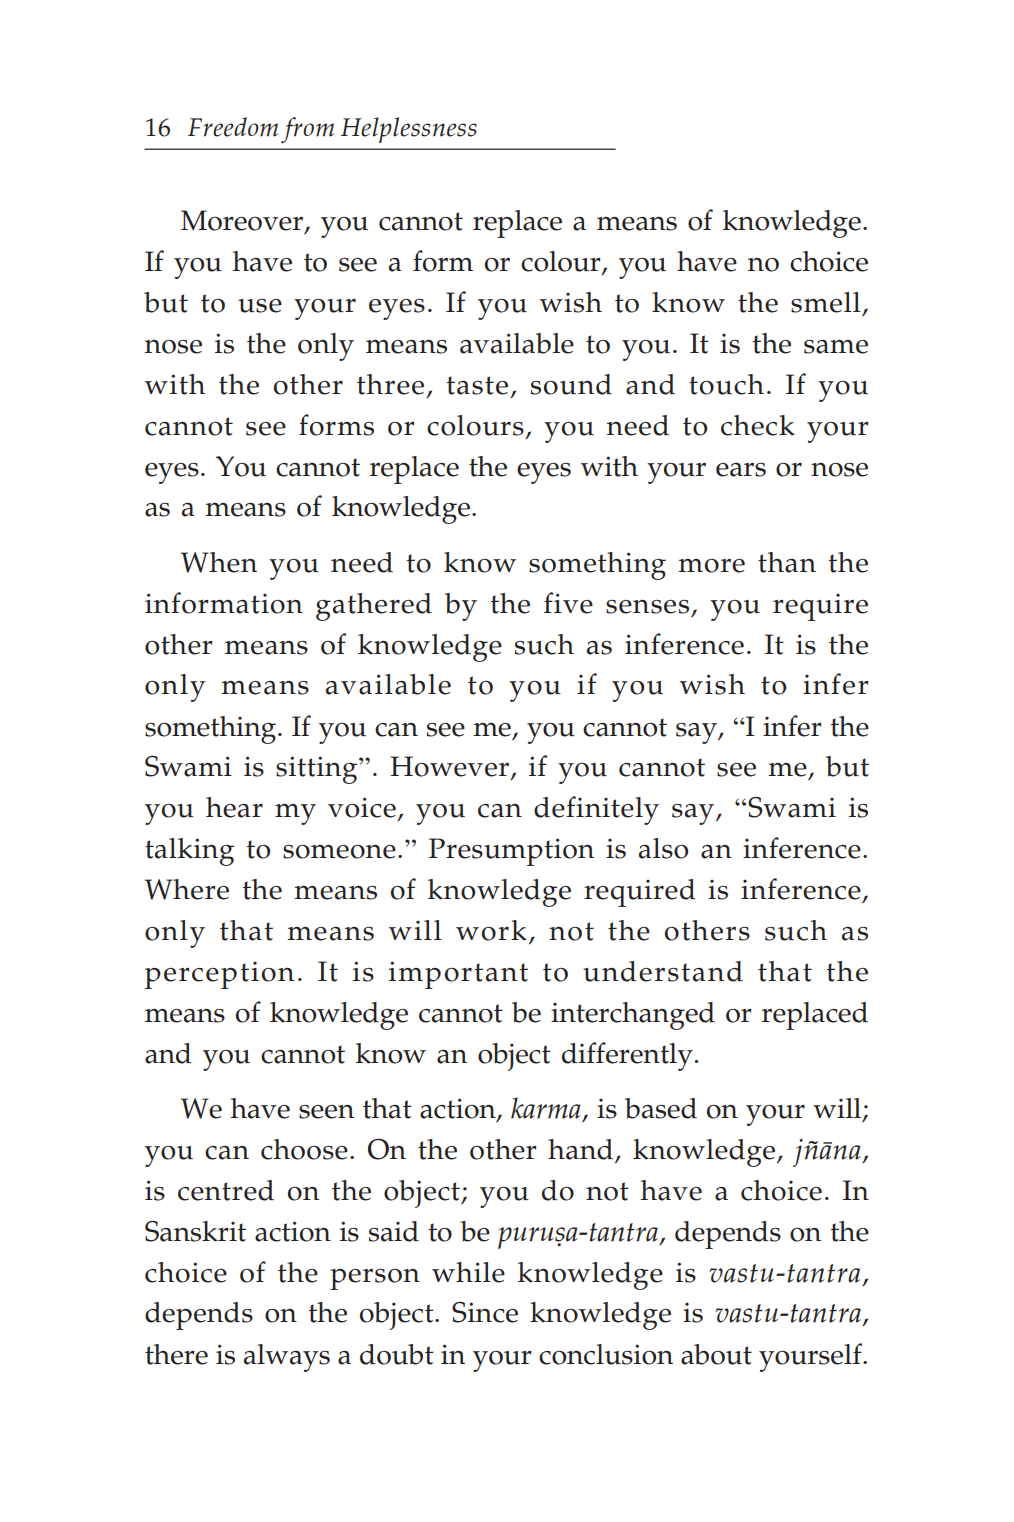 Image resolution: width=1014 pixels, height=1522 pixels. I want to click on about, so click(716, 1354).
